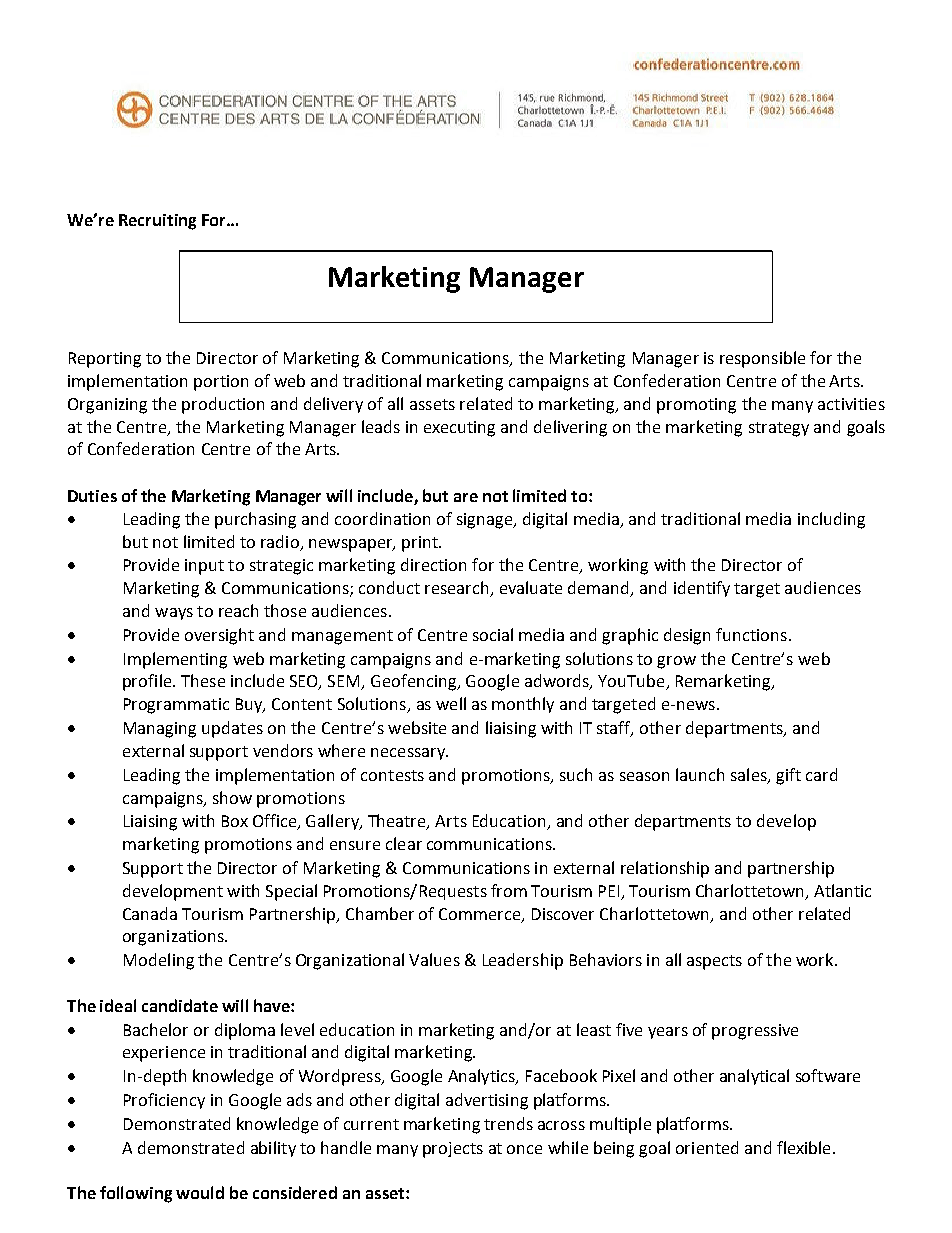 This image has height=1233, width=952. What do you see at coordinates (750, 775) in the image?
I see `sales` at bounding box center [750, 775].
